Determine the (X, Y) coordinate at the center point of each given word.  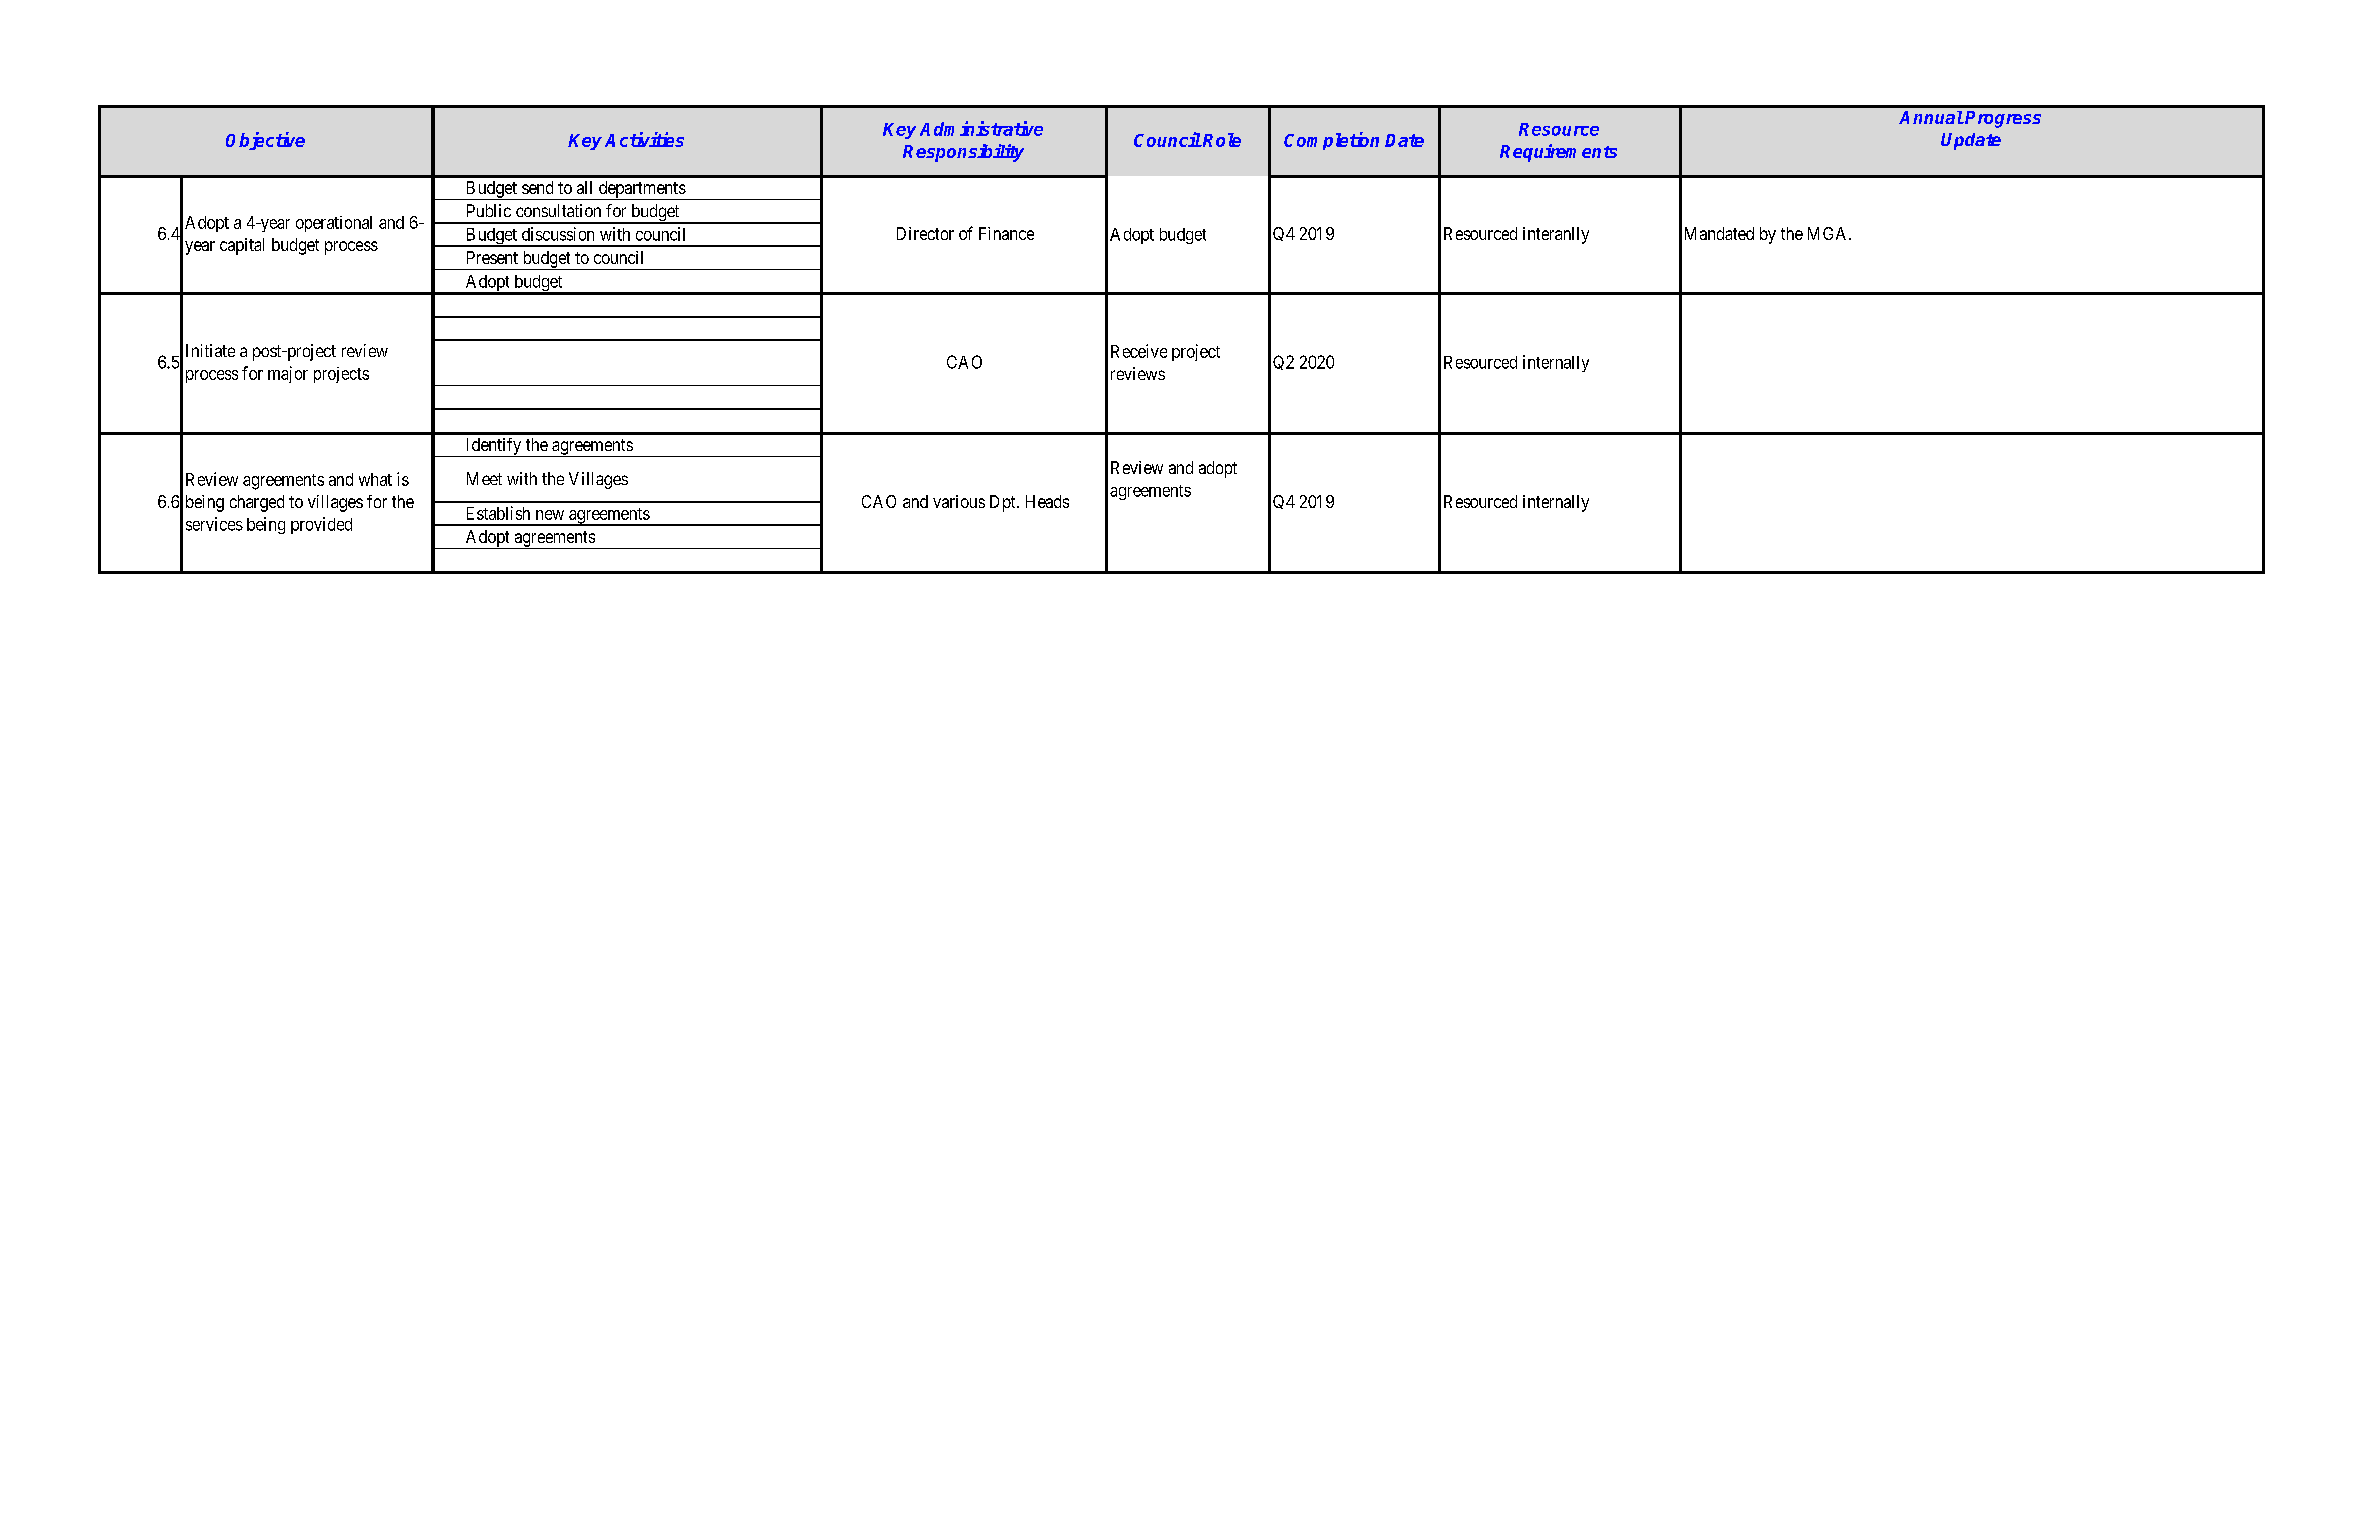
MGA (1829, 233)
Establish (498, 513)
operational (334, 224)
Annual (1931, 117)
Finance (1006, 233)
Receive (1139, 351)
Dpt (1004, 503)
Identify (493, 447)
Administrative (981, 128)
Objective (265, 141)
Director (925, 233)
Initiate (210, 350)
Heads (1047, 501)
